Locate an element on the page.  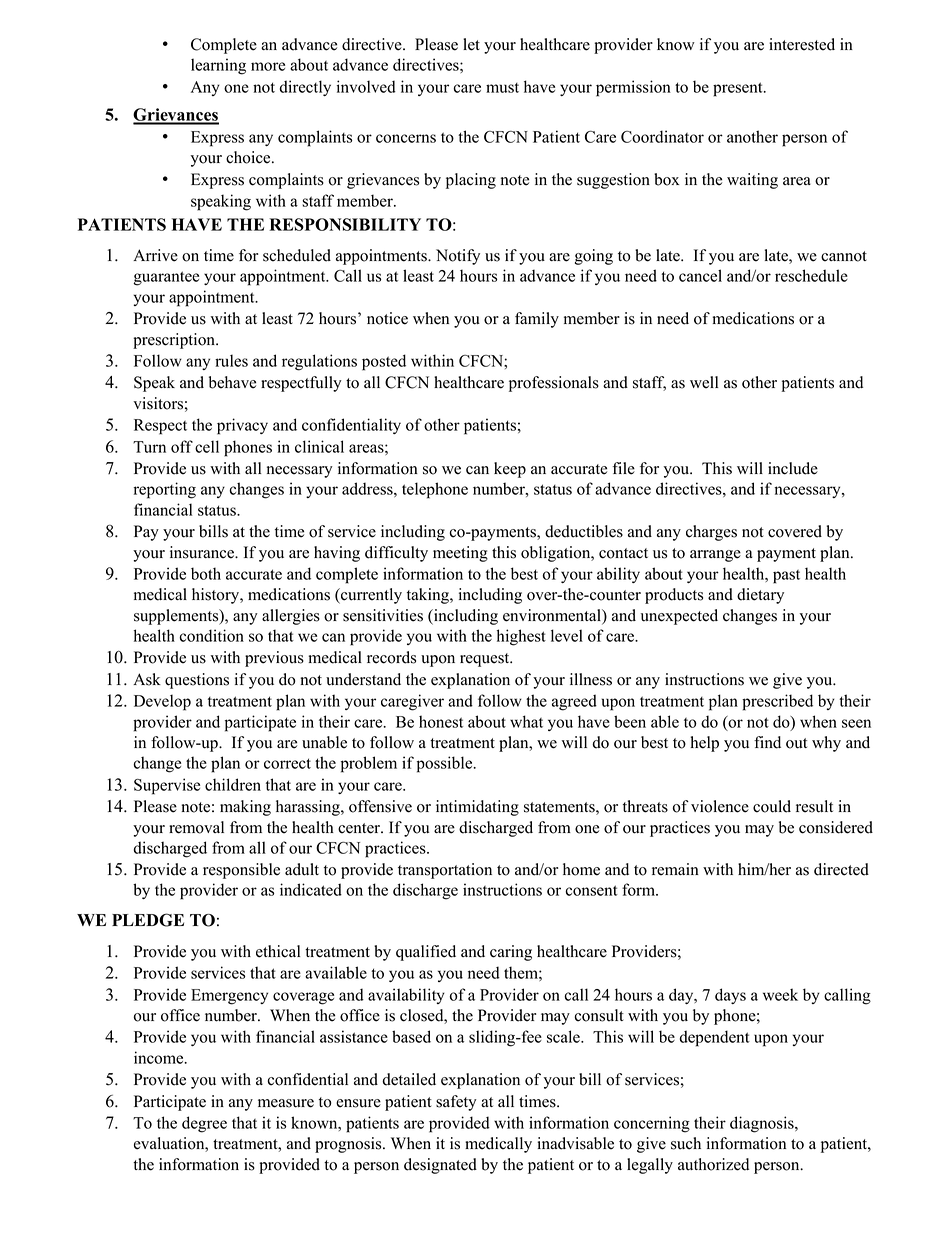
include is located at coordinates (793, 468).
